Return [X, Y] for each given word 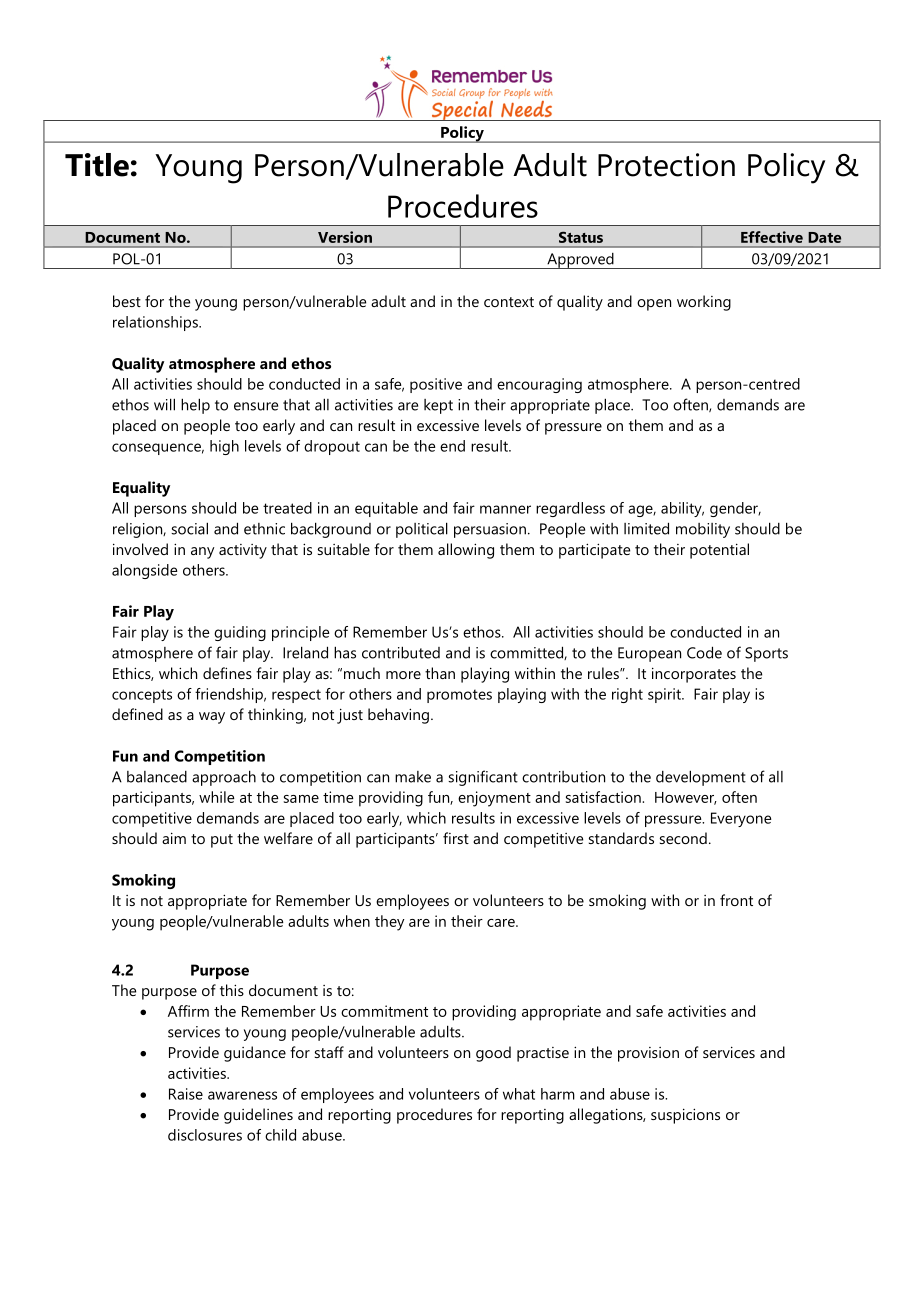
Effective [772, 237]
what [519, 1094]
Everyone [741, 819]
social [189, 528]
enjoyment [494, 799]
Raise [186, 1094]
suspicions [685, 1116]
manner [505, 509]
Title [97, 165]
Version [345, 237]
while [217, 797]
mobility [703, 530]
